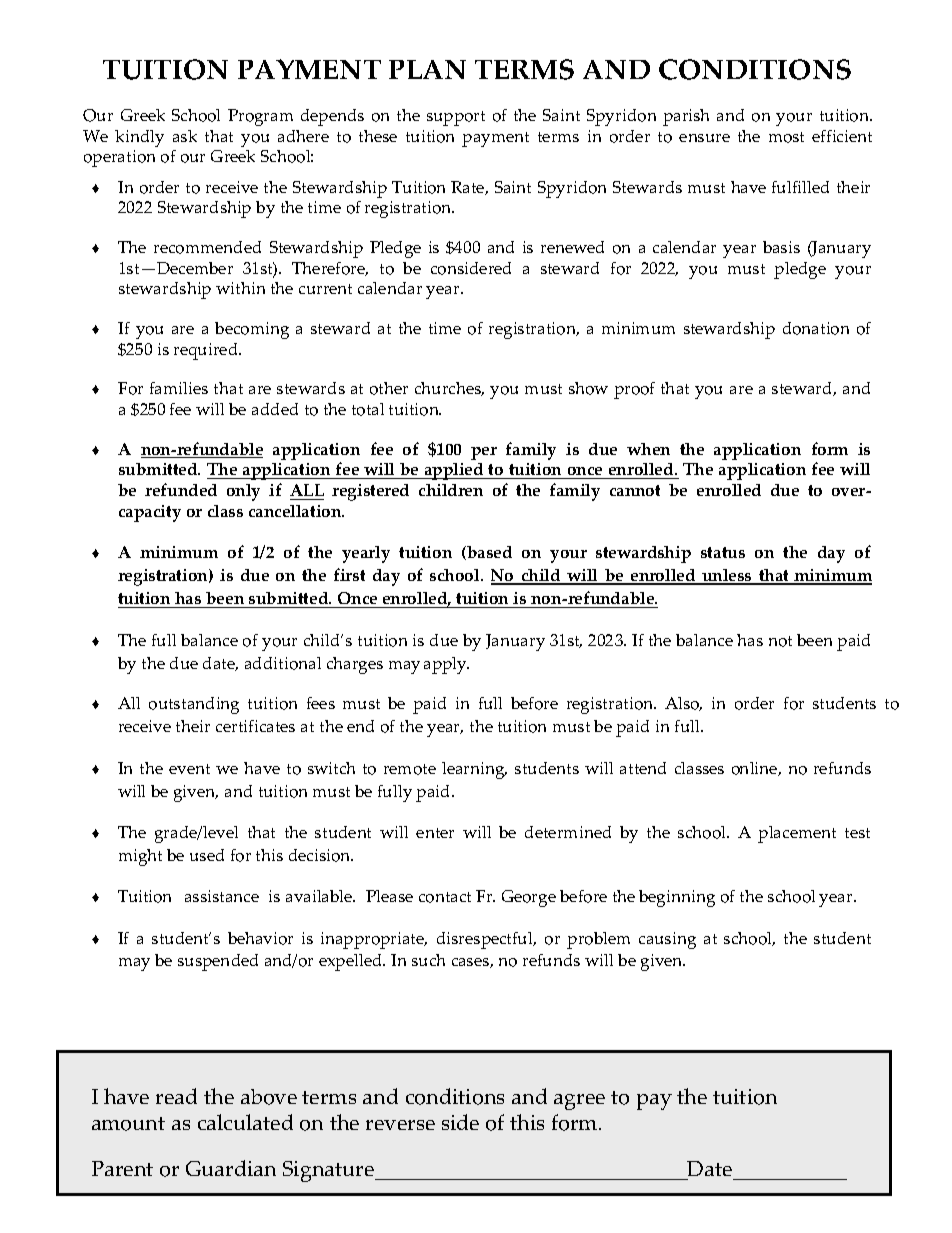 Image resolution: width=952 pixels, height=1233 pixels. What do you see at coordinates (189, 769) in the screenshot?
I see `event` at bounding box center [189, 769].
